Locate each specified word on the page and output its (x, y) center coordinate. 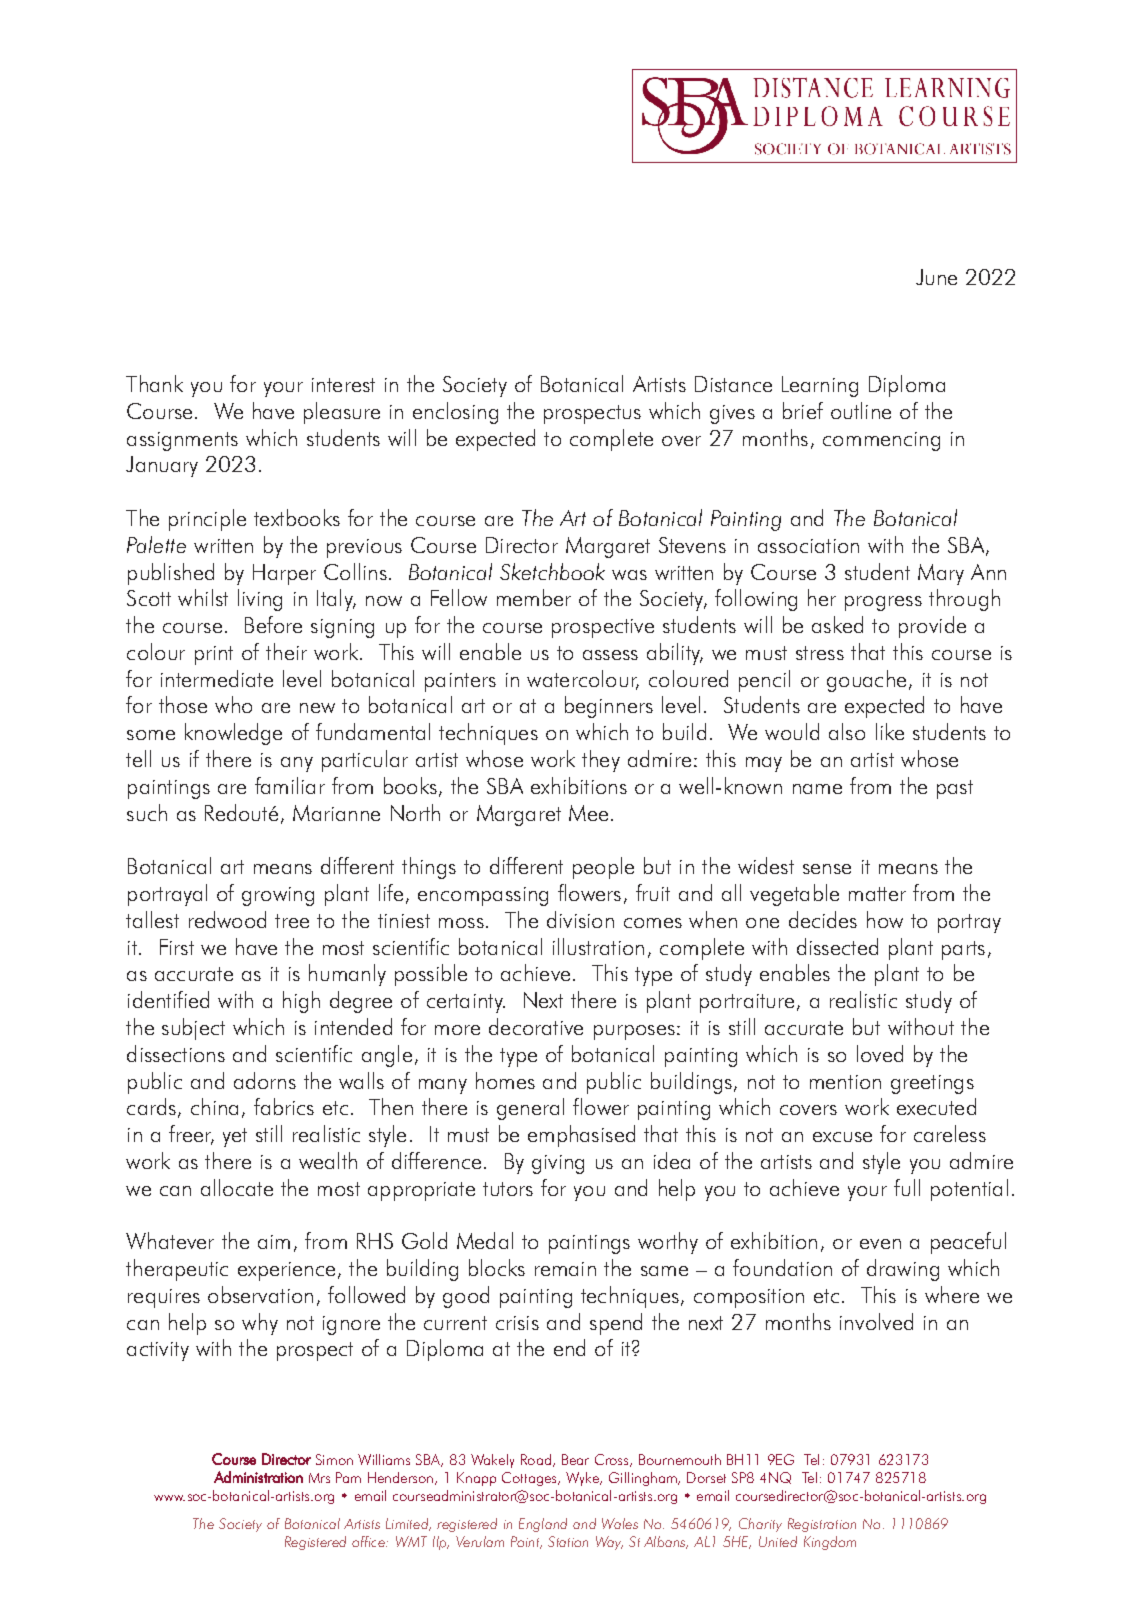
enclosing (455, 413)
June (936, 277)
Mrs (319, 1478)
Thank (154, 383)
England (543, 1525)
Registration (822, 1525)
